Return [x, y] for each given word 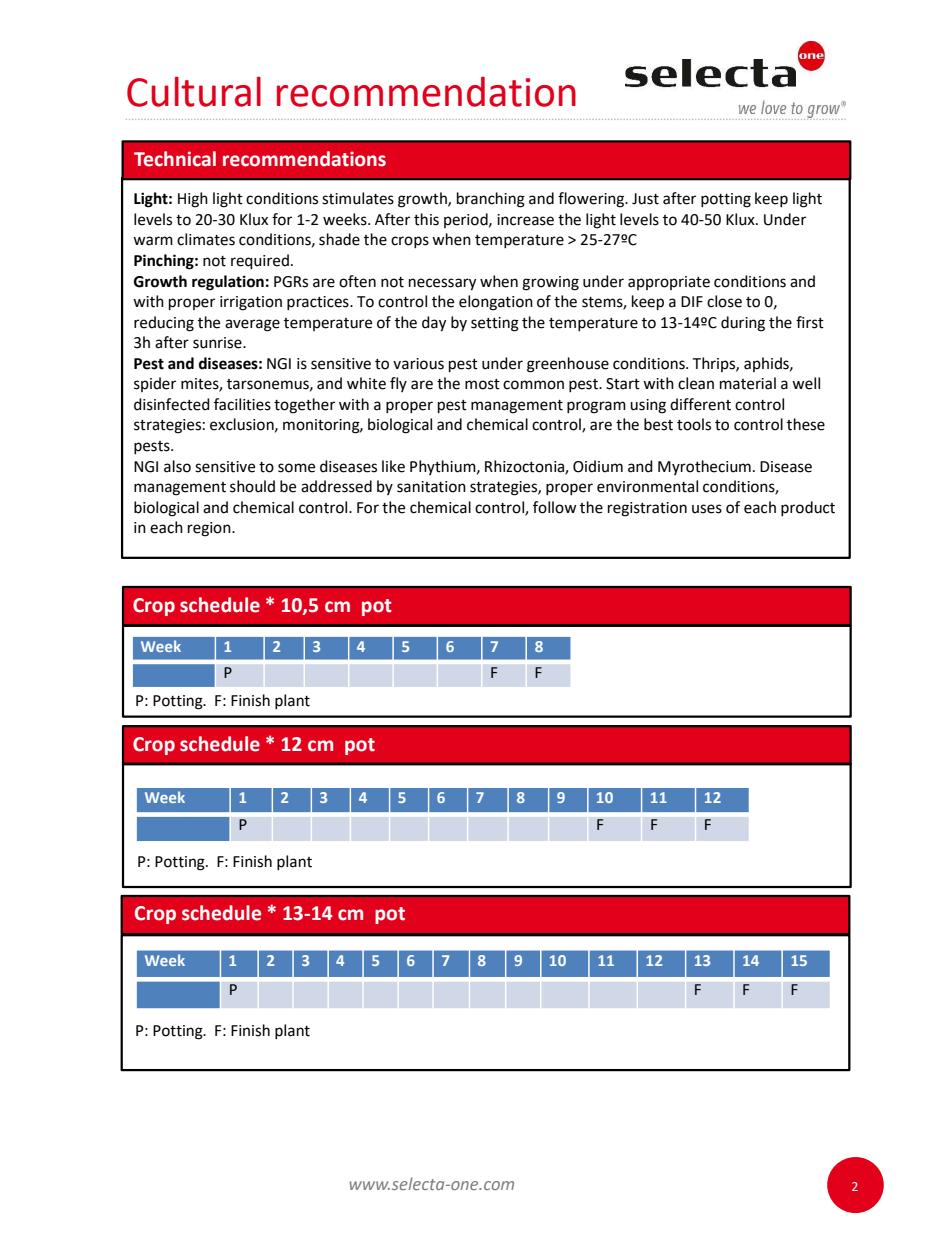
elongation [496, 303]
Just [645, 199]
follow [555, 507]
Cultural [194, 92]
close [724, 301]
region [210, 529]
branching [491, 200]
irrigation [251, 303]
